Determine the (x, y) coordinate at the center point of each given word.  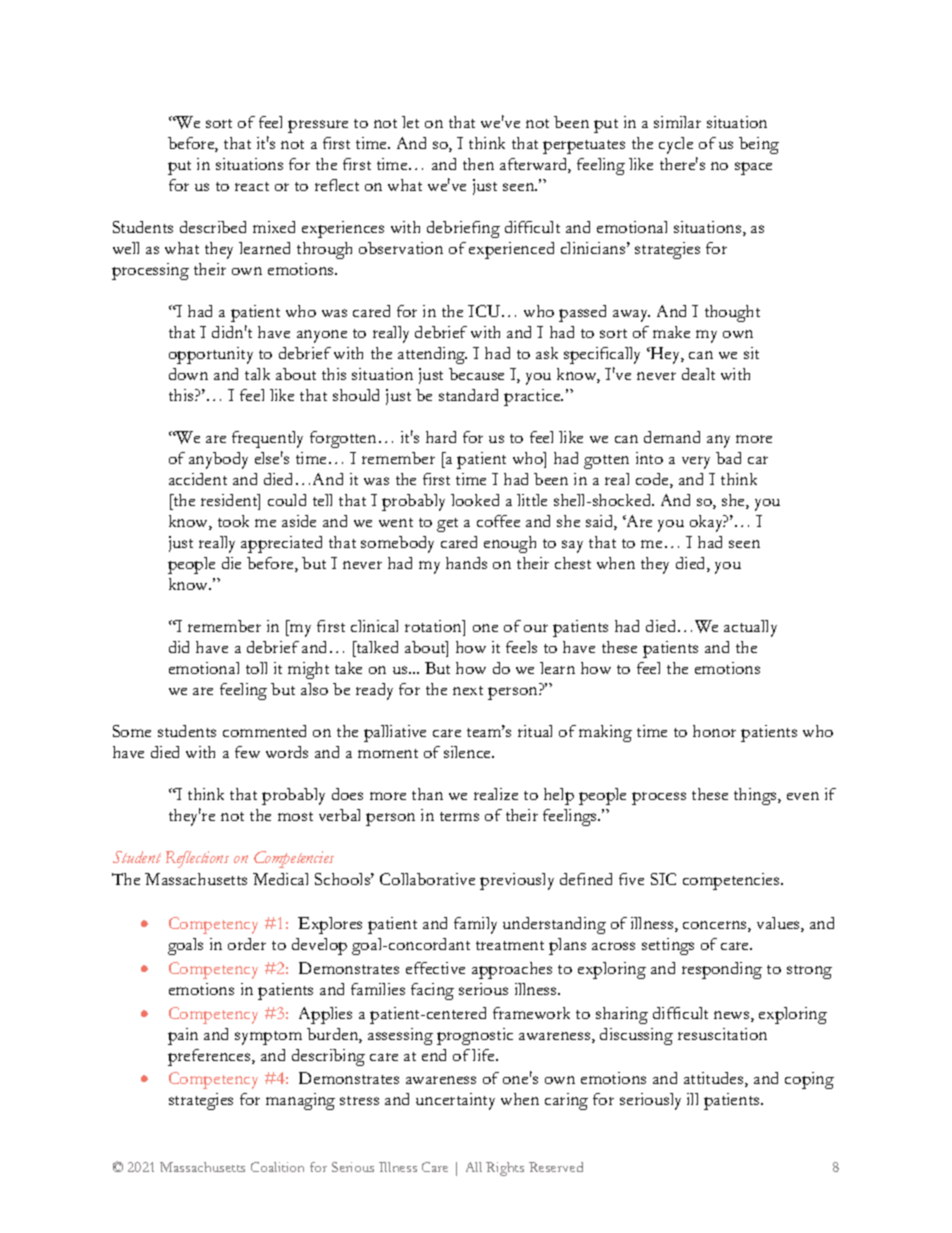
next (468, 690)
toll (256, 668)
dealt (698, 374)
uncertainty (455, 1101)
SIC (663, 879)
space (753, 168)
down (188, 374)
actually (750, 628)
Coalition (277, 1167)
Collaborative (427, 879)
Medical (280, 879)
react (252, 186)
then (478, 164)
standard (468, 395)
